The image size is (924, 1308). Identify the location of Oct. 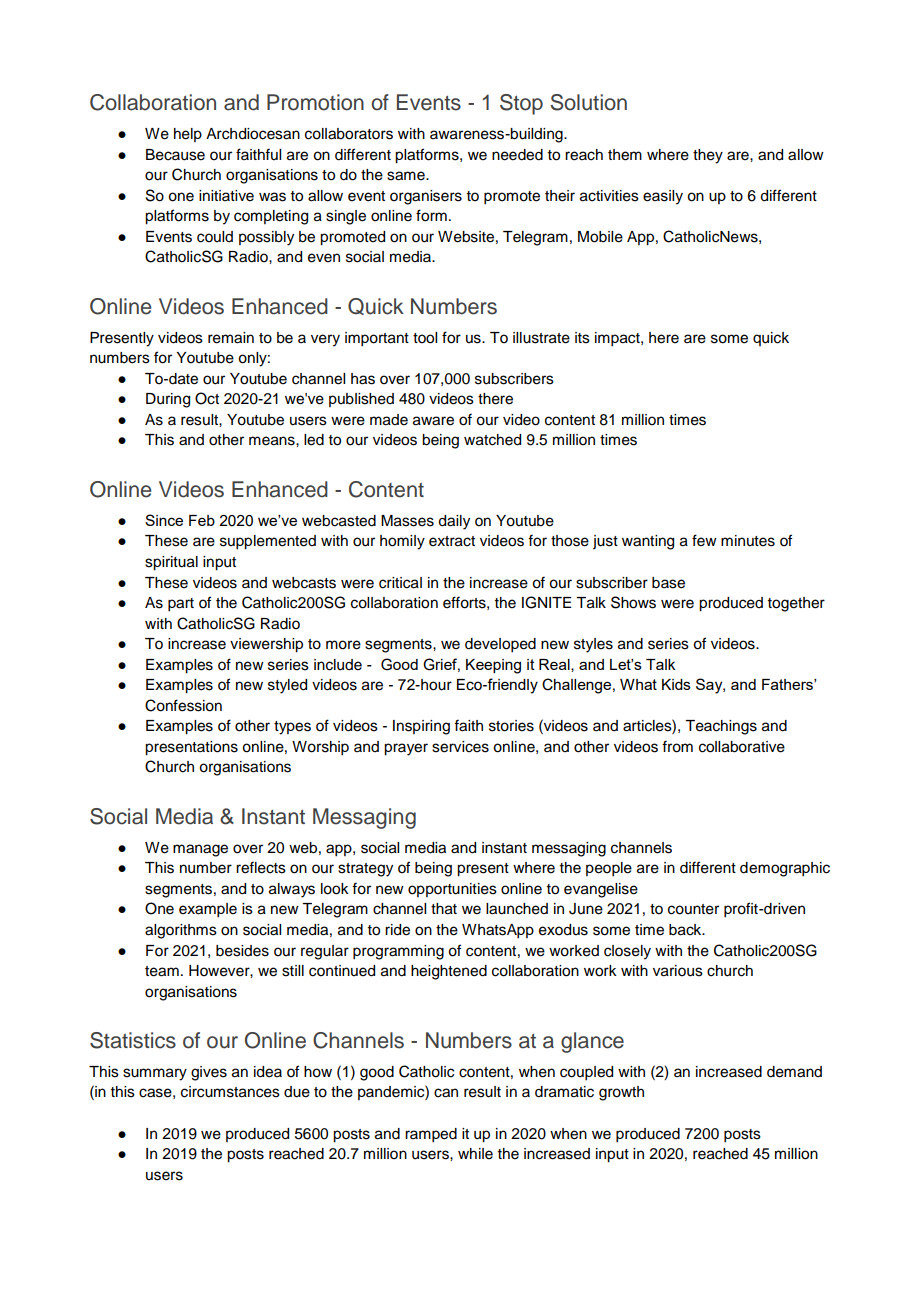
(207, 398).
